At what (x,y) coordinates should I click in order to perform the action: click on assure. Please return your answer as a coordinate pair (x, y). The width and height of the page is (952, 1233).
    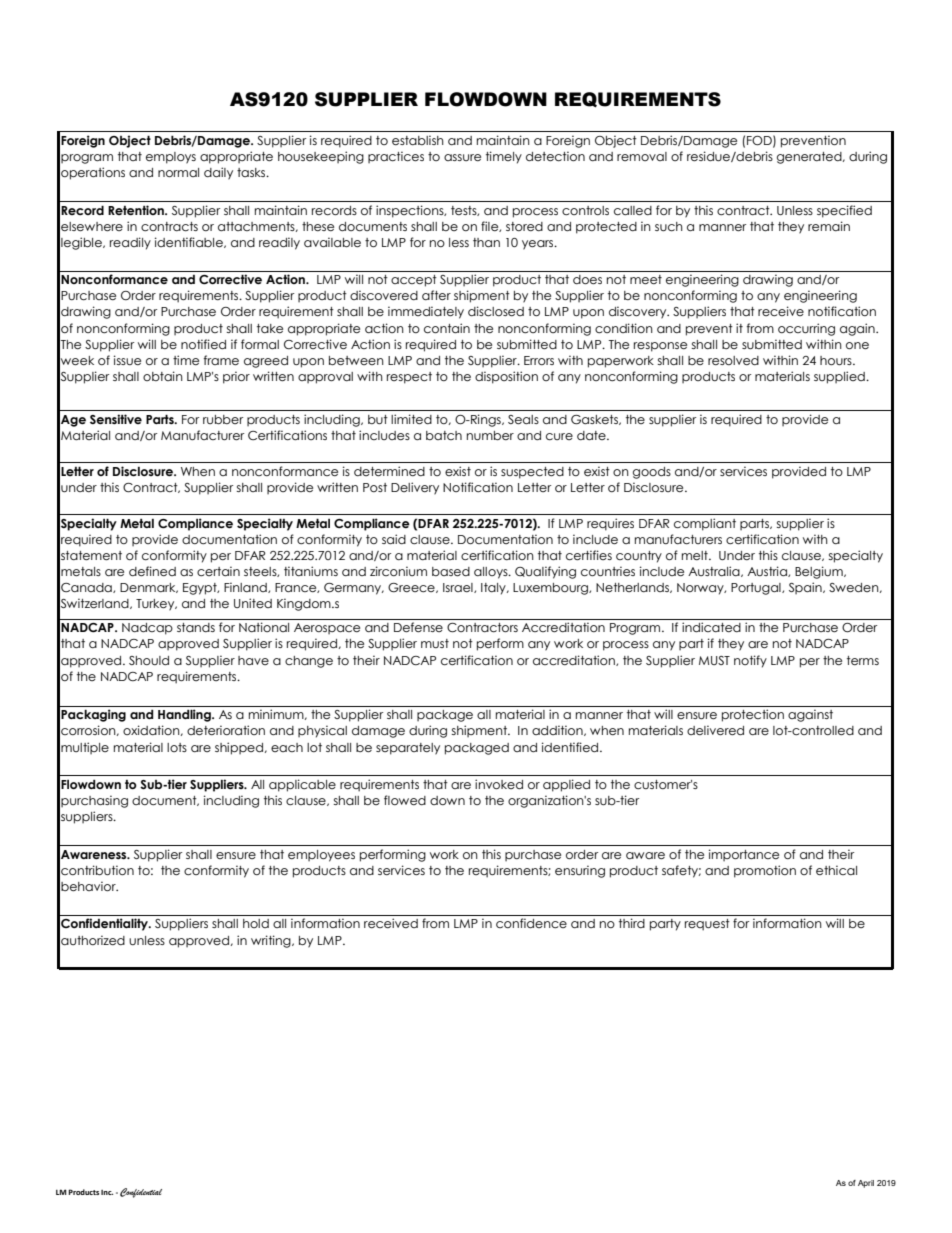
    Looking at the image, I should click on (462, 157).
